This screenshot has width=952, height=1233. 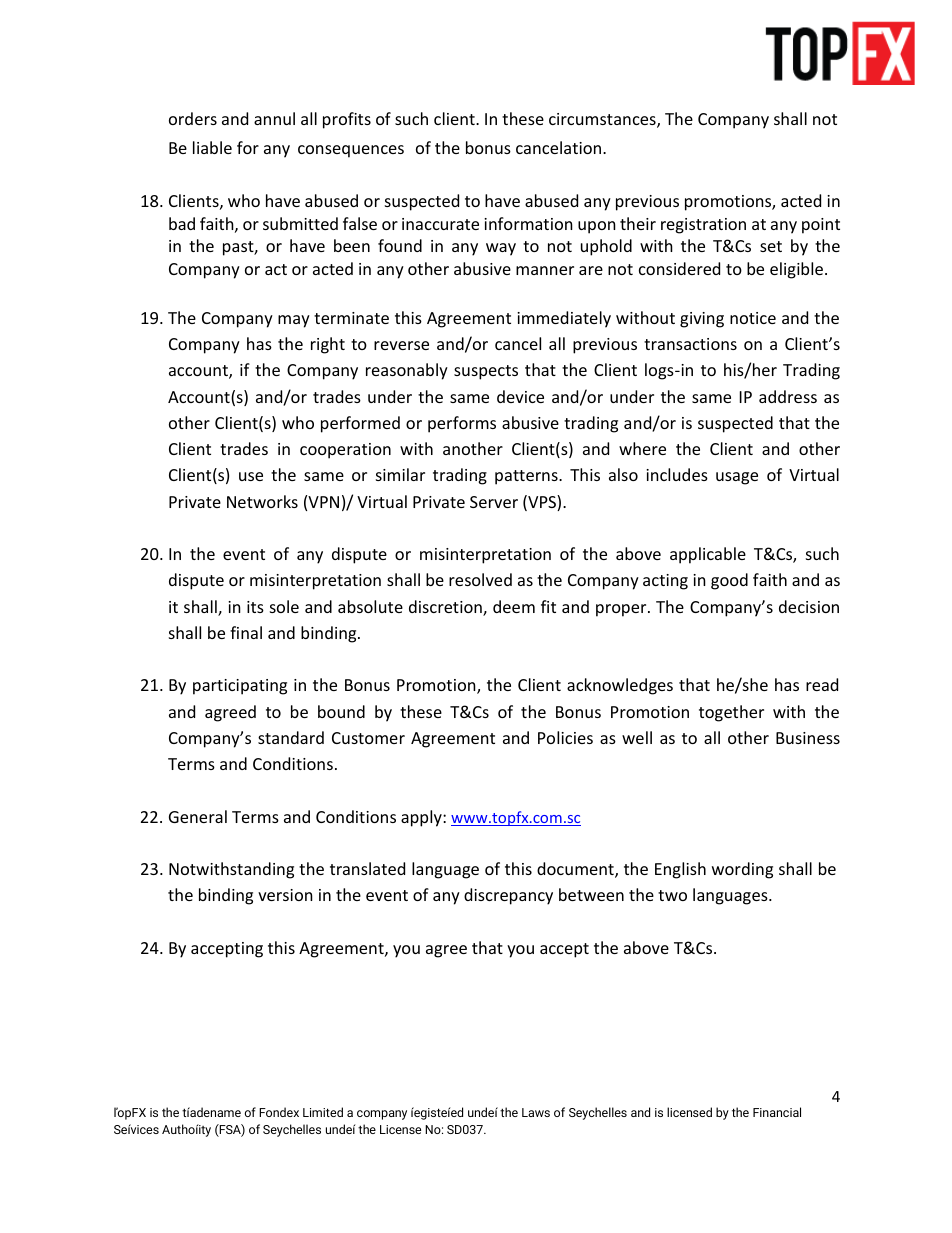 I want to click on Financial, so click(x=777, y=1112).
